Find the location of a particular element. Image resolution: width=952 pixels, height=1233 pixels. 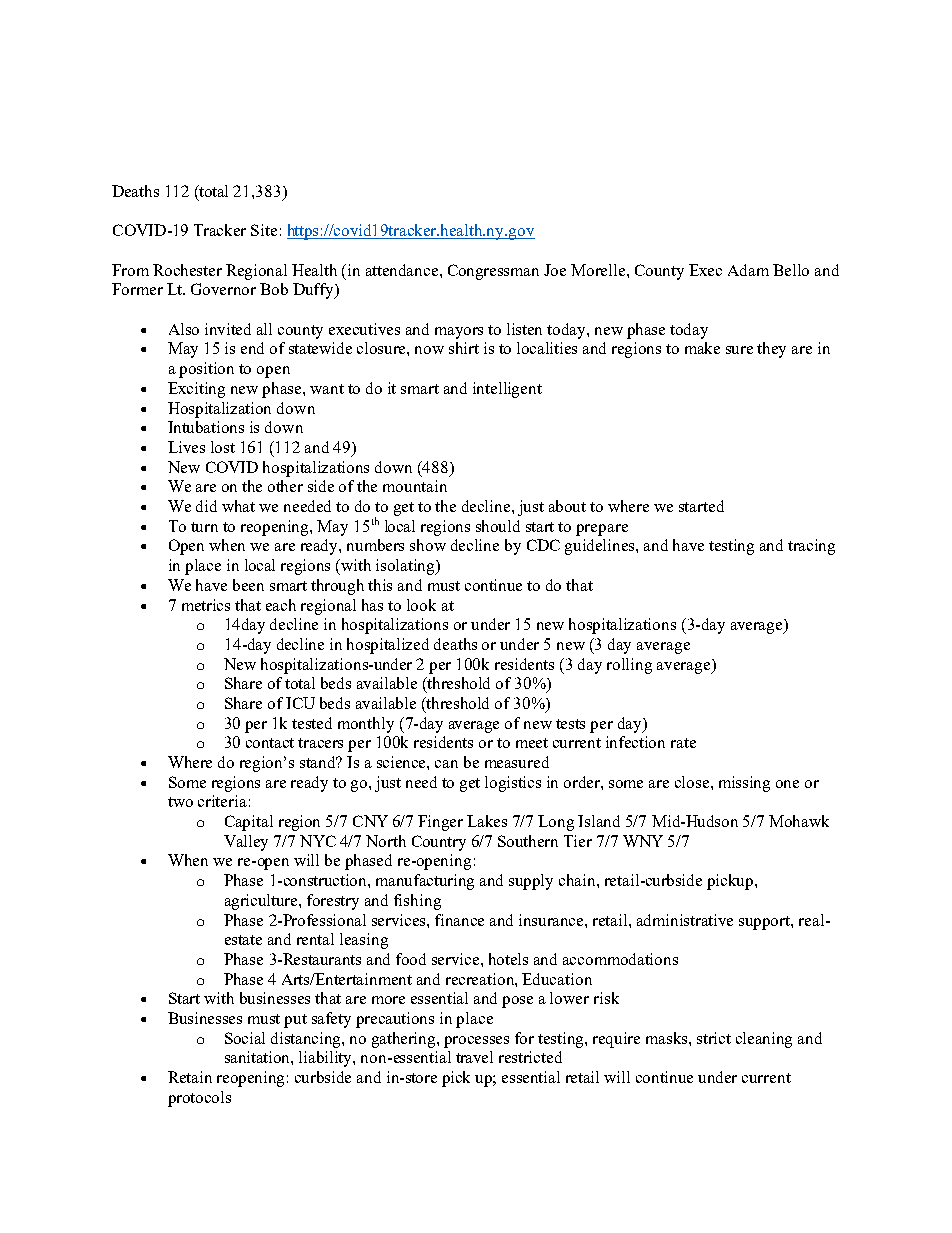

Adam is located at coordinates (748, 270).
